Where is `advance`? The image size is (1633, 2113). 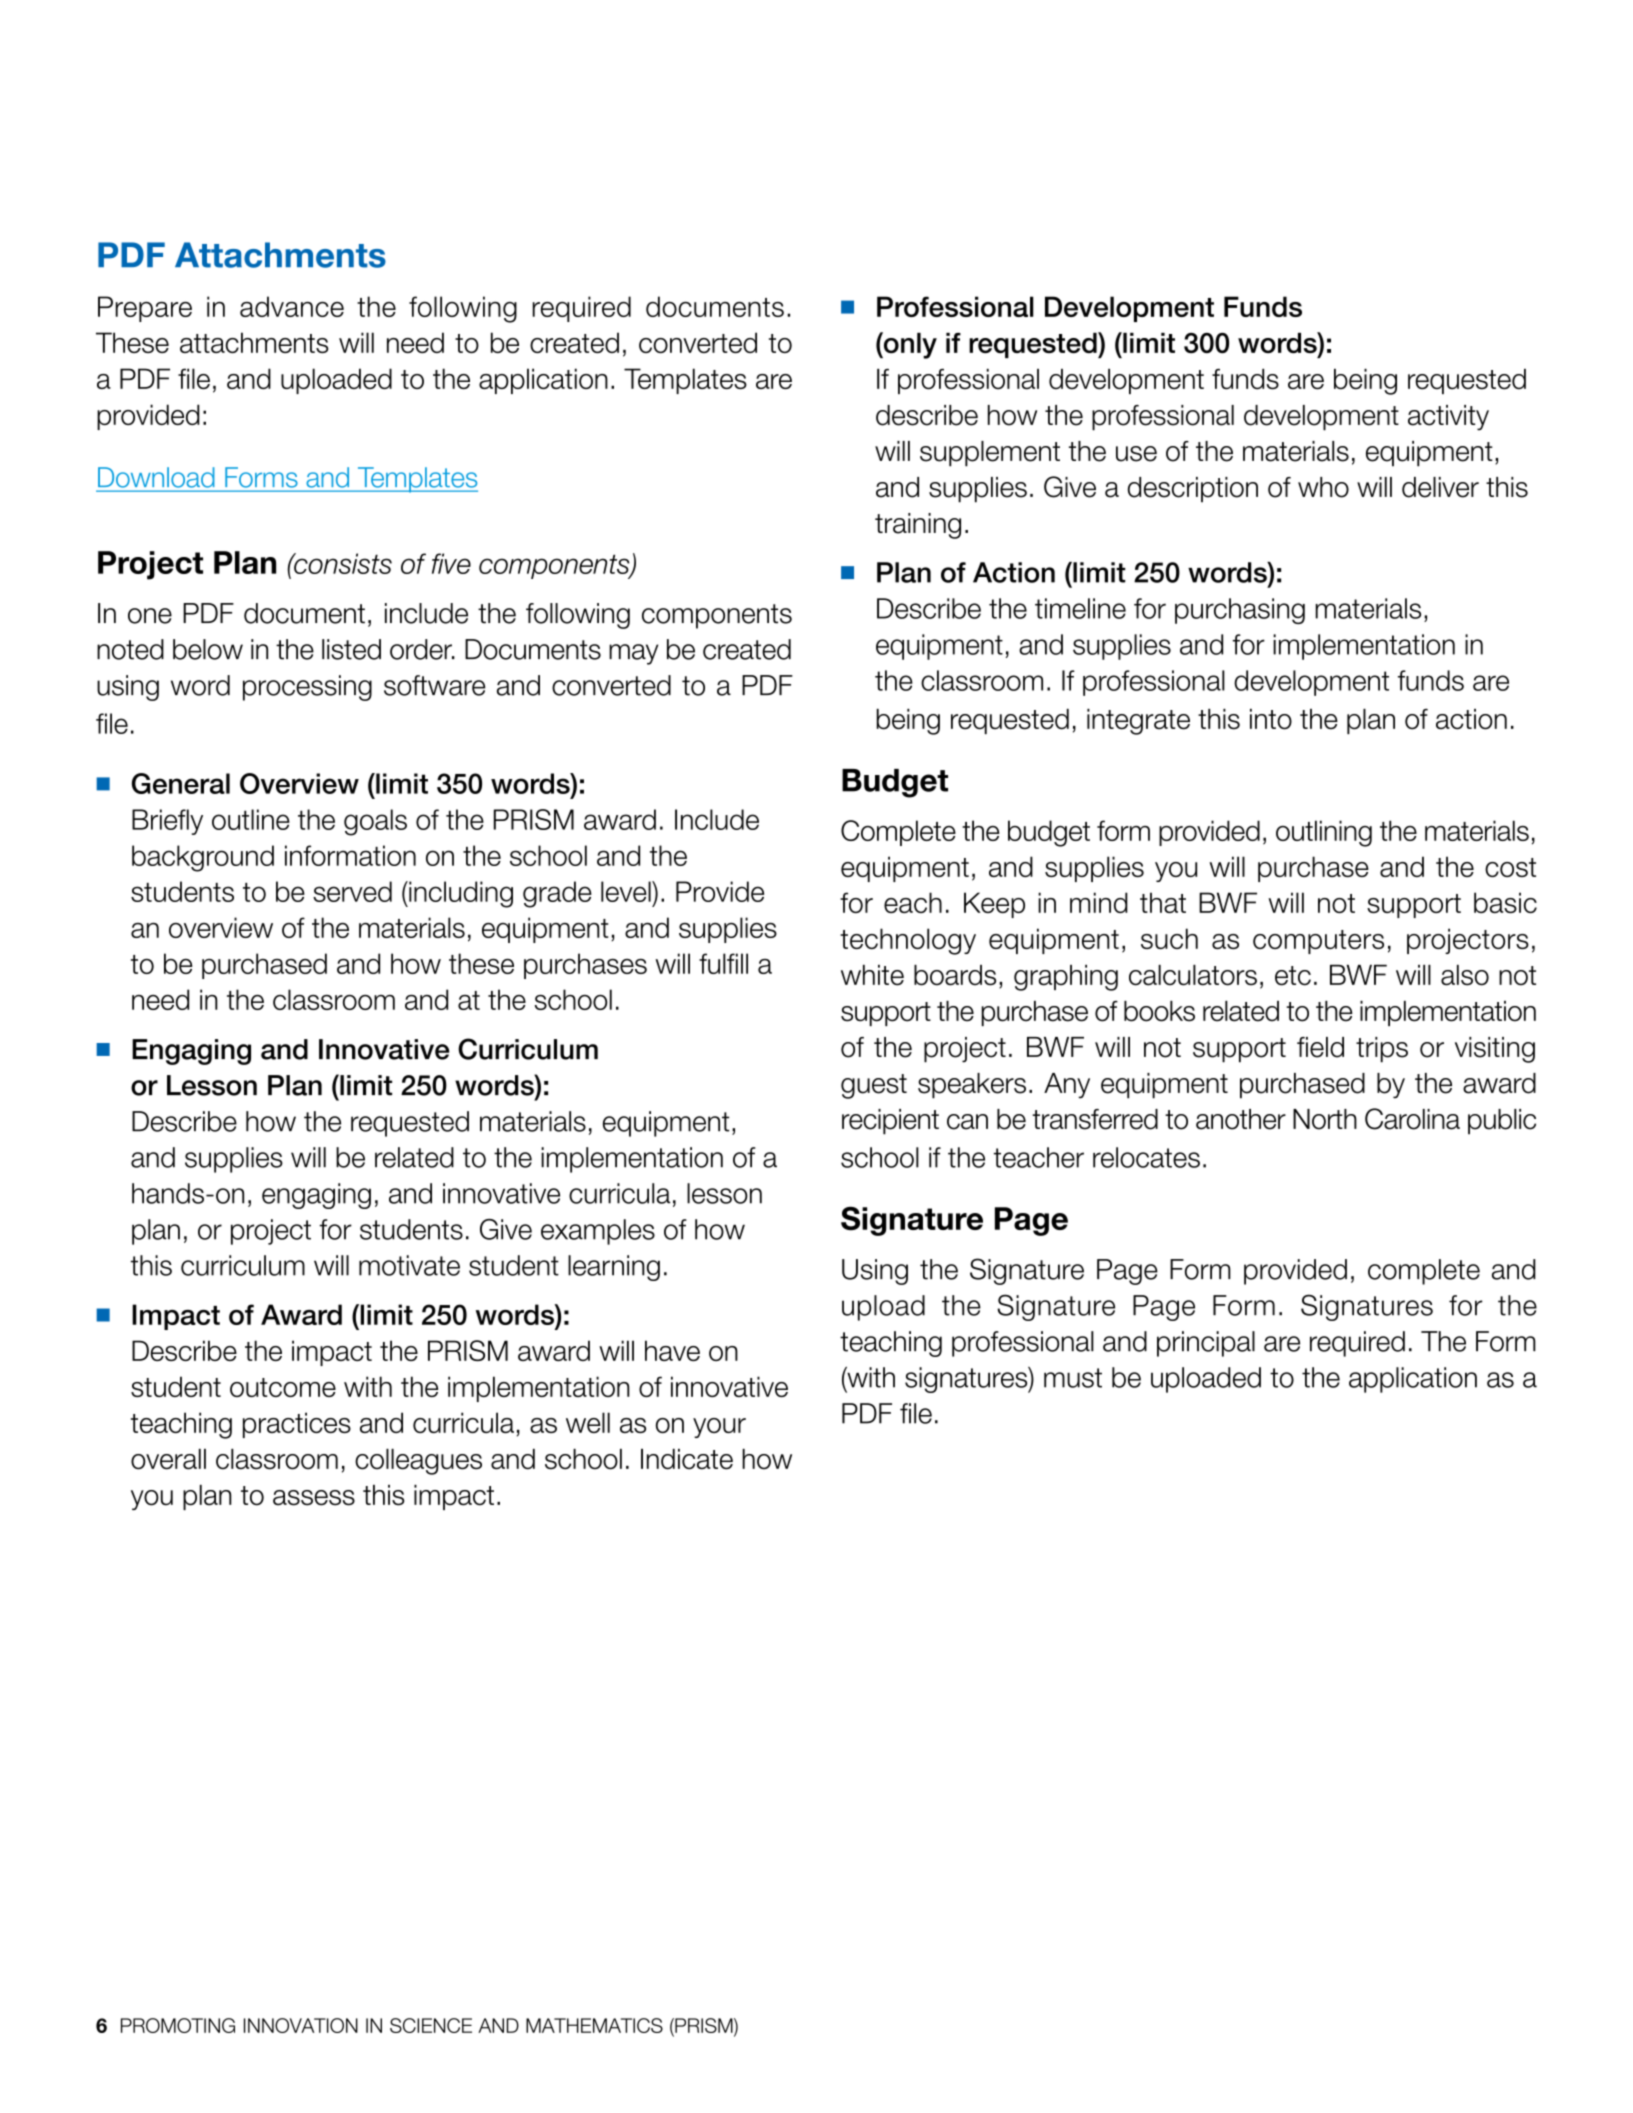 advance is located at coordinates (292, 306).
